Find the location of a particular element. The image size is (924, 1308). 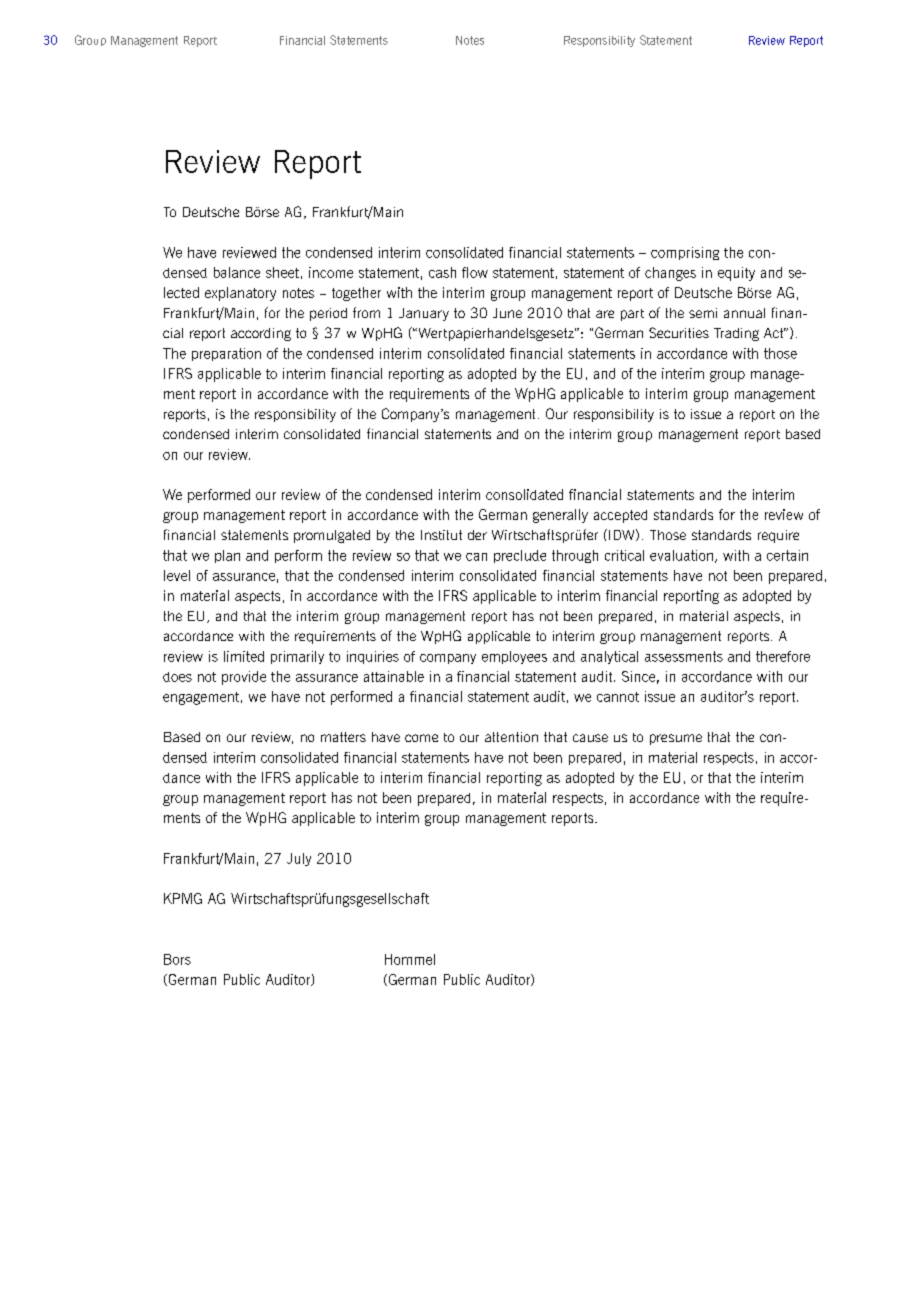

attention is located at coordinates (511, 737).
